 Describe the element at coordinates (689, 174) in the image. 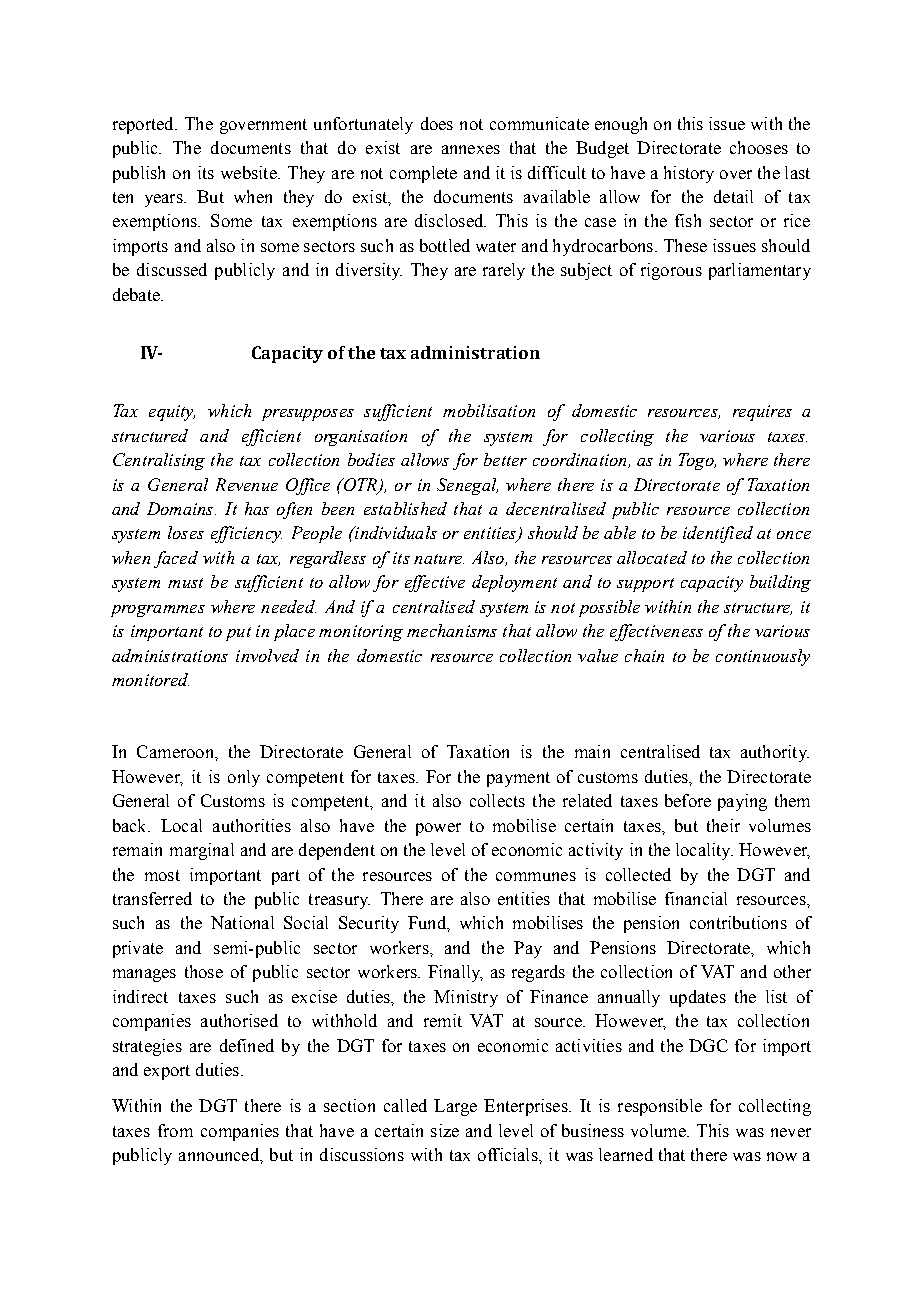

I see `history` at that location.
